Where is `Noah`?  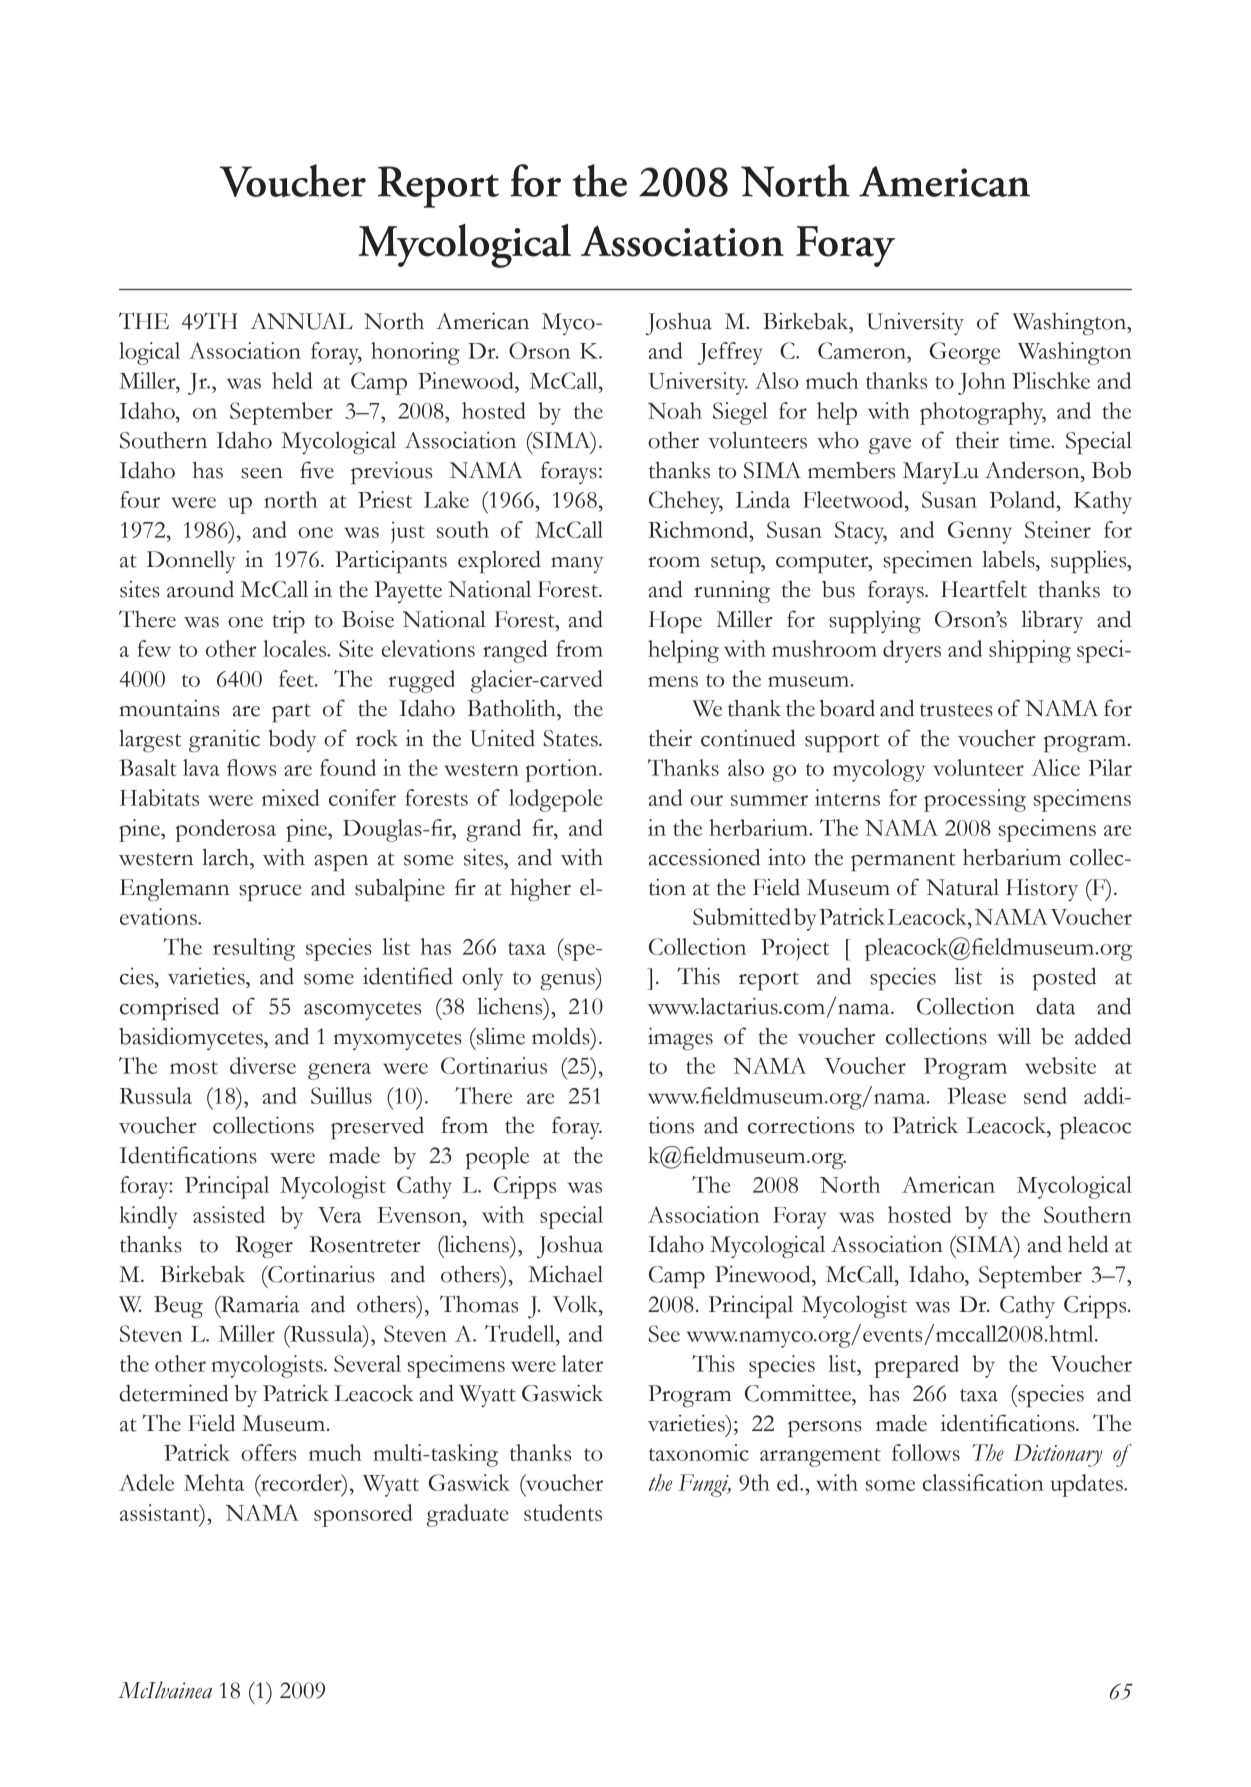 Noah is located at coordinates (675, 410).
